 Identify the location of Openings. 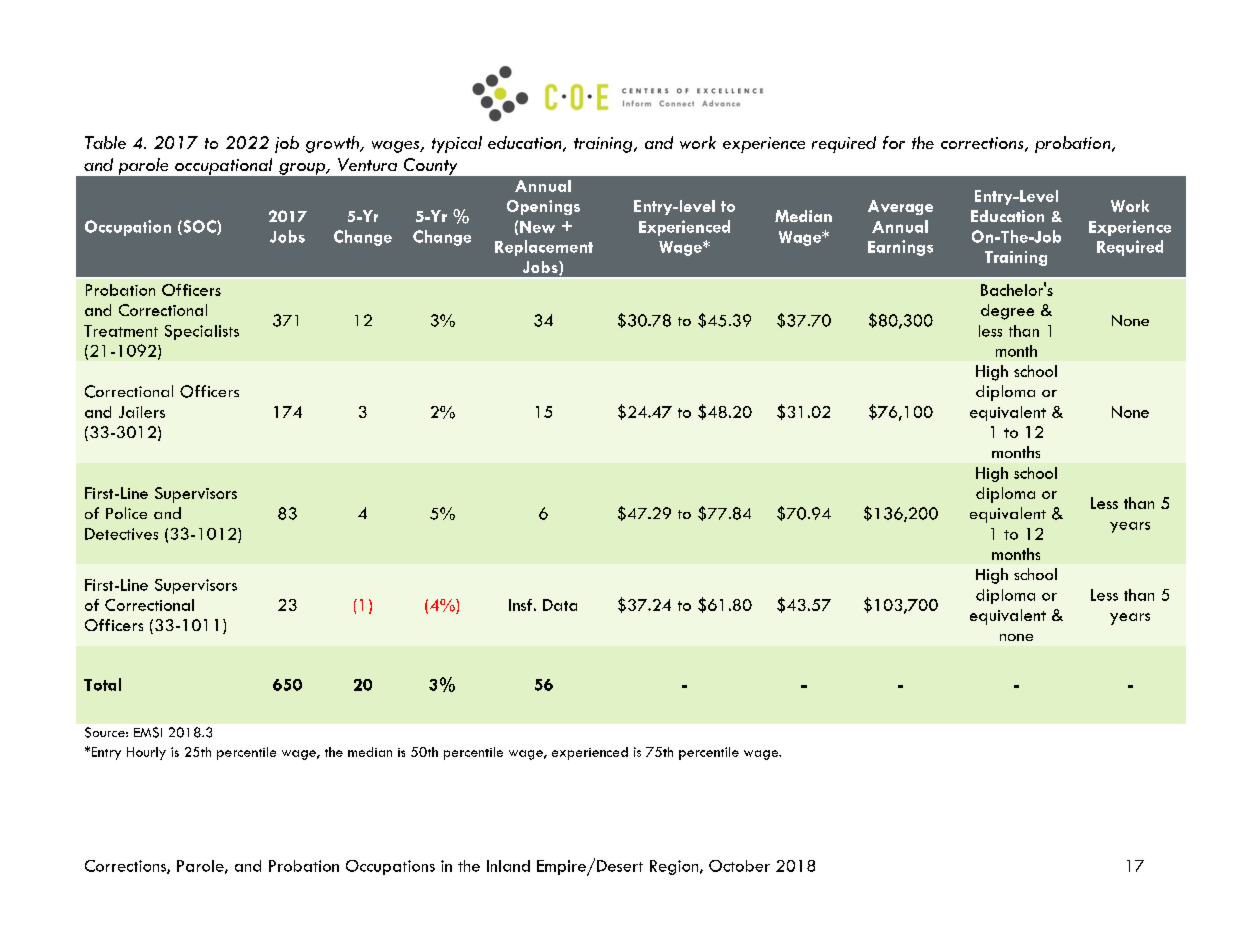
(543, 207).
